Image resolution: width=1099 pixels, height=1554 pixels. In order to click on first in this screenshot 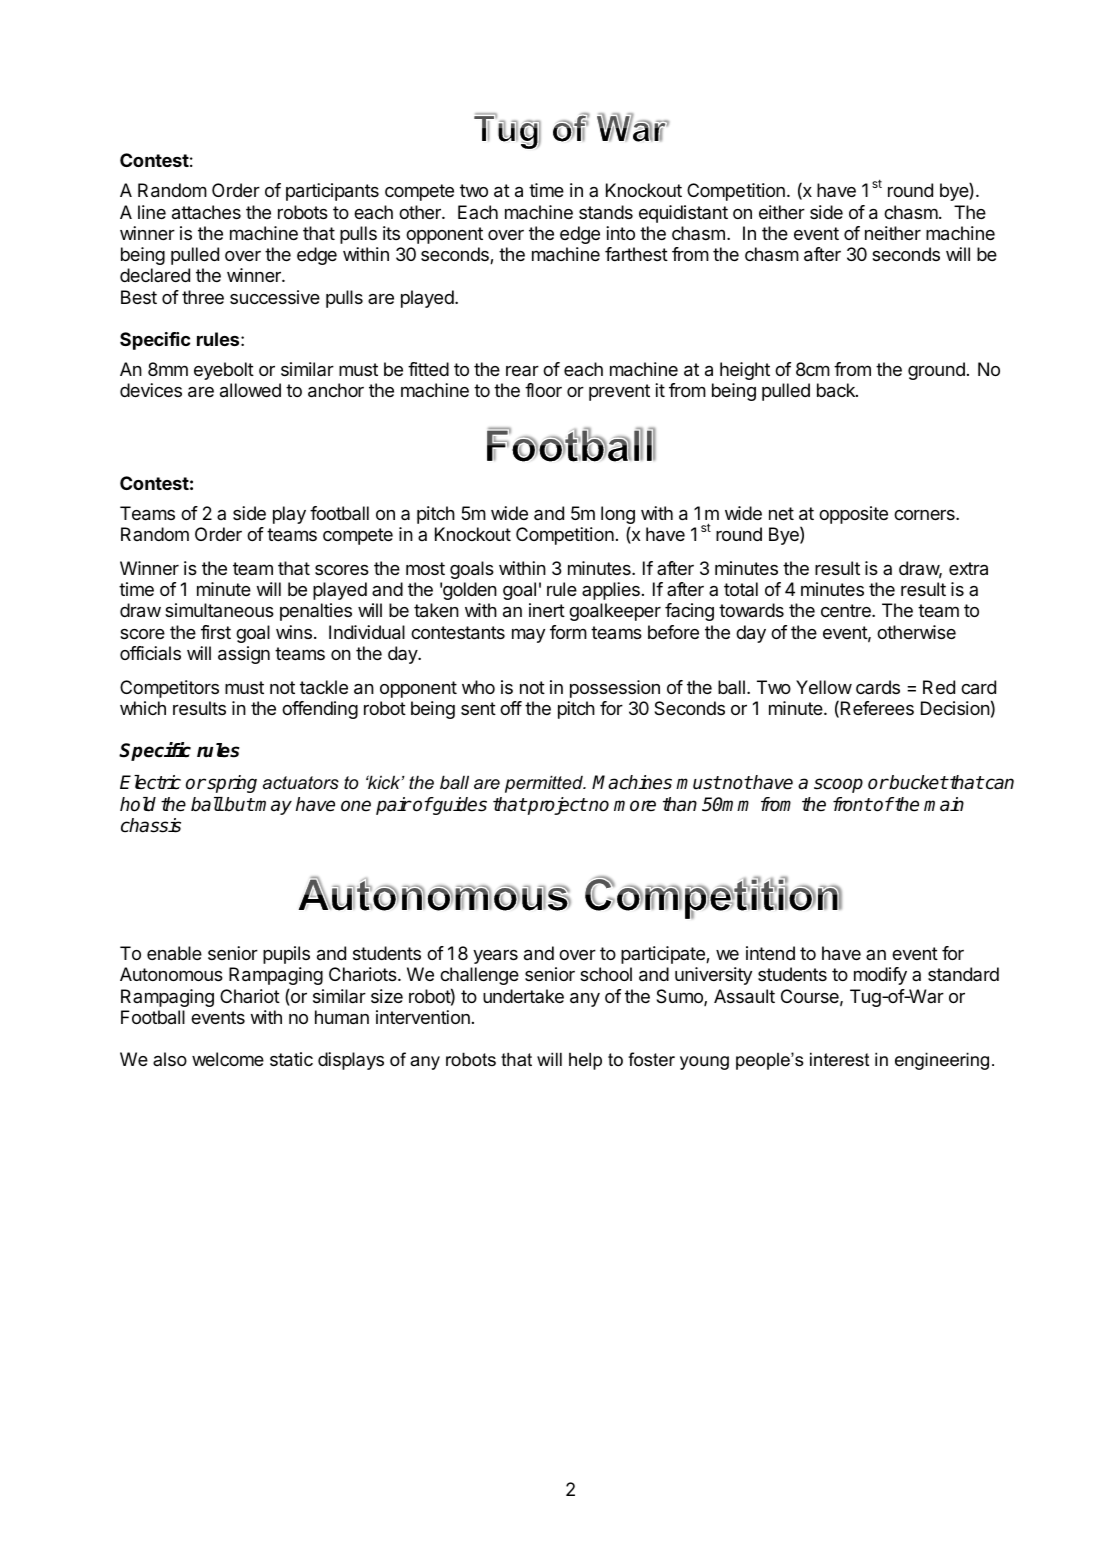, I will do `click(216, 632)`.
